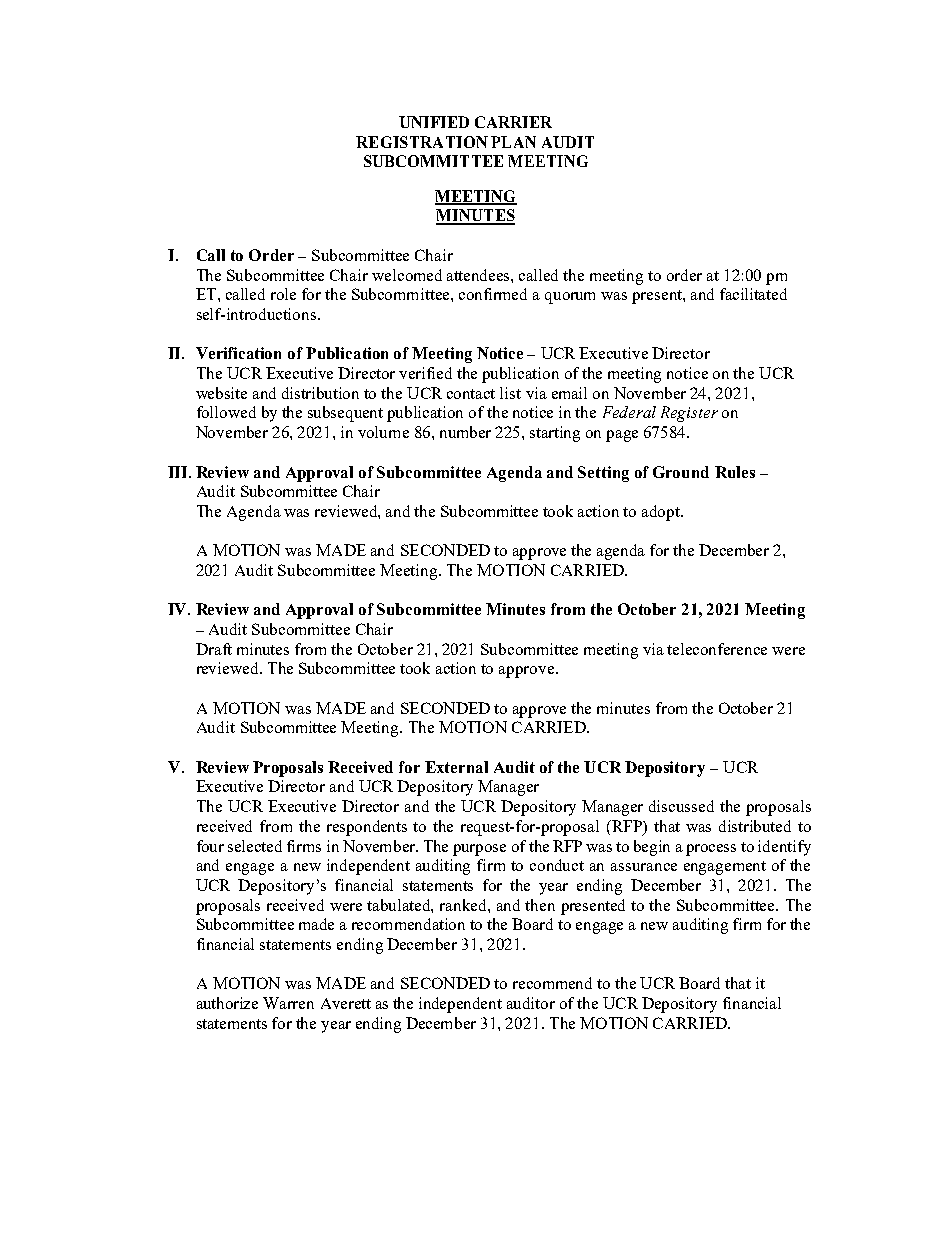  What do you see at coordinates (540, 905) in the screenshot?
I see `then` at bounding box center [540, 905].
